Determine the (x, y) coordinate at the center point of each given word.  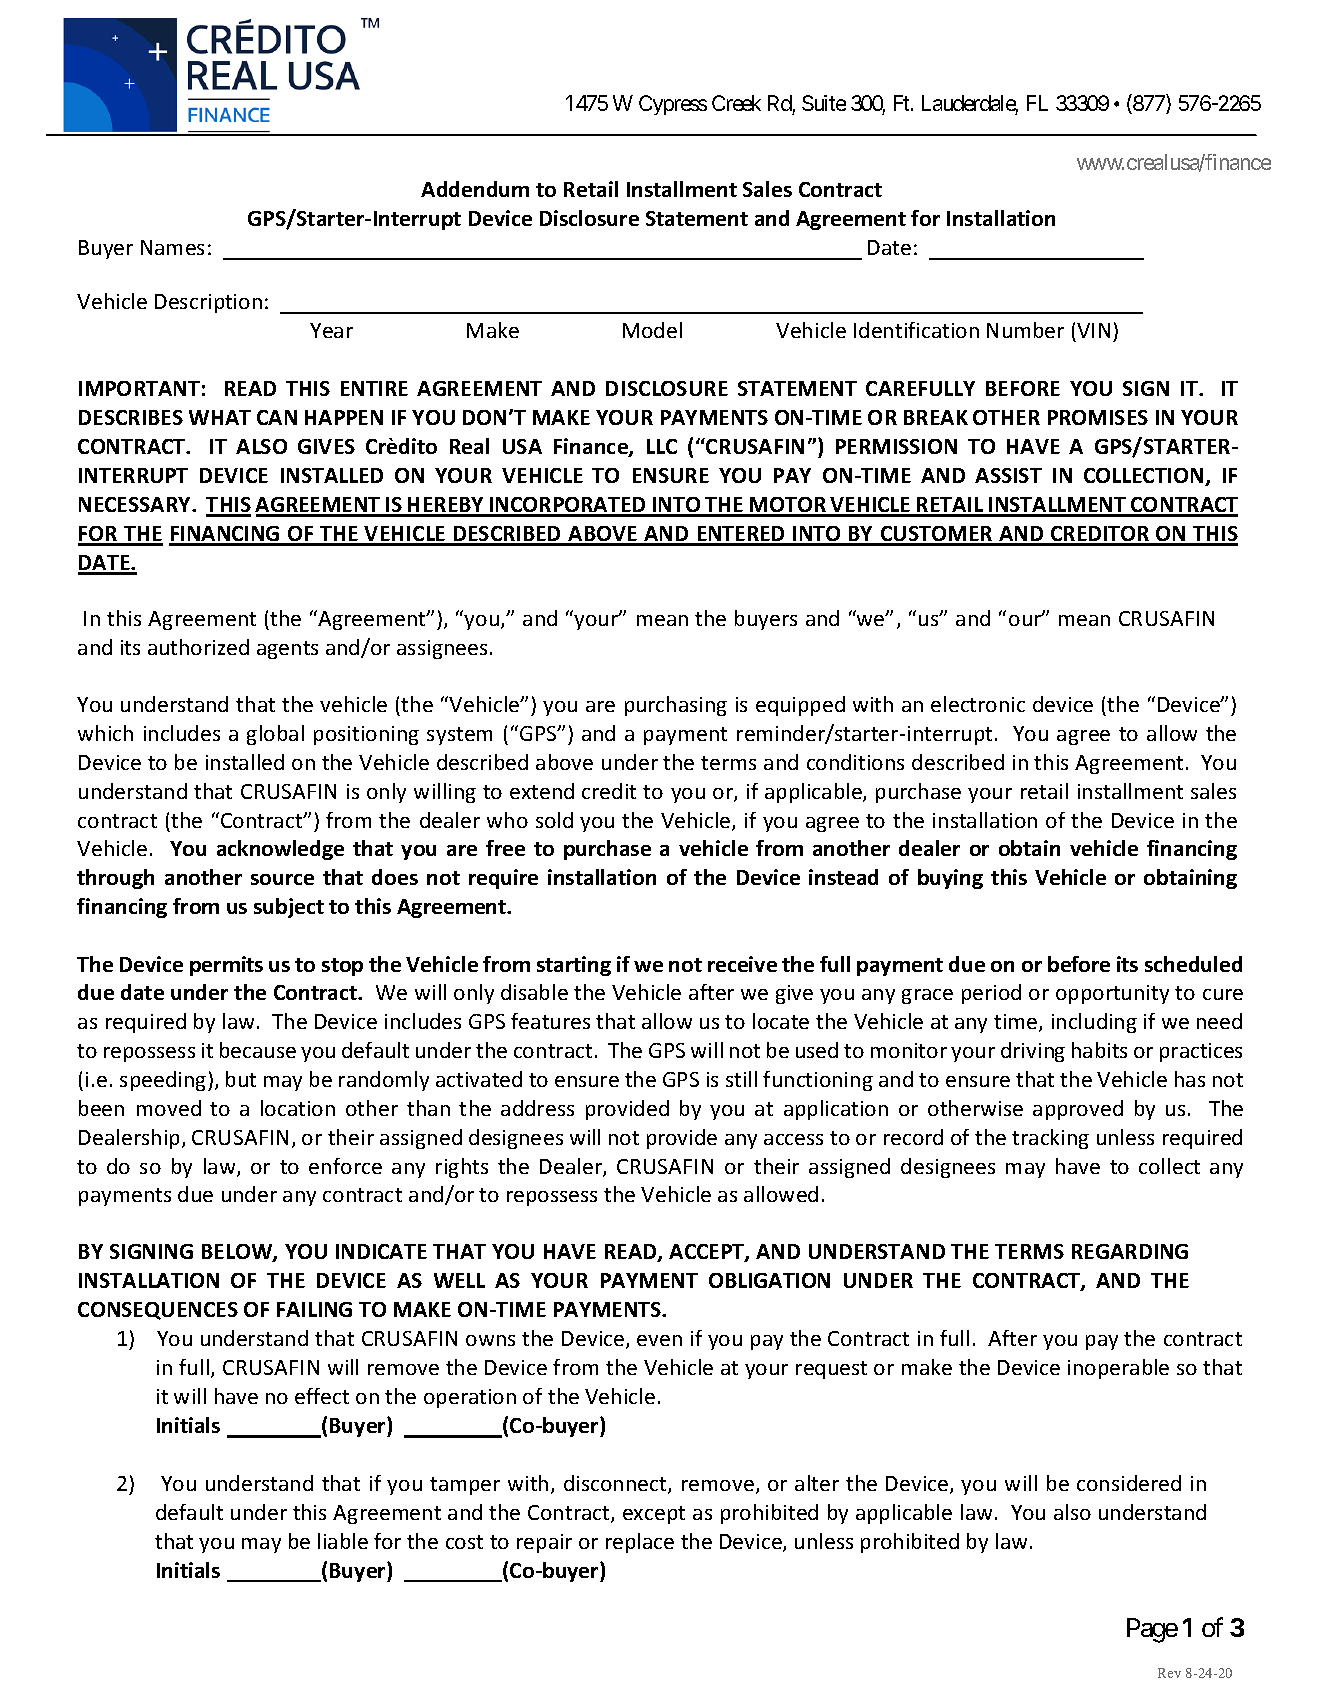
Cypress (673, 105)
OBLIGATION (769, 1280)
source (282, 879)
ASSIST (1008, 475)
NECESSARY (136, 504)
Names (172, 247)
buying (950, 879)
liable (343, 1541)
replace (640, 1543)
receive (742, 964)
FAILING (314, 1309)
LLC (662, 446)
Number (1025, 330)
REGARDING (1130, 1251)
